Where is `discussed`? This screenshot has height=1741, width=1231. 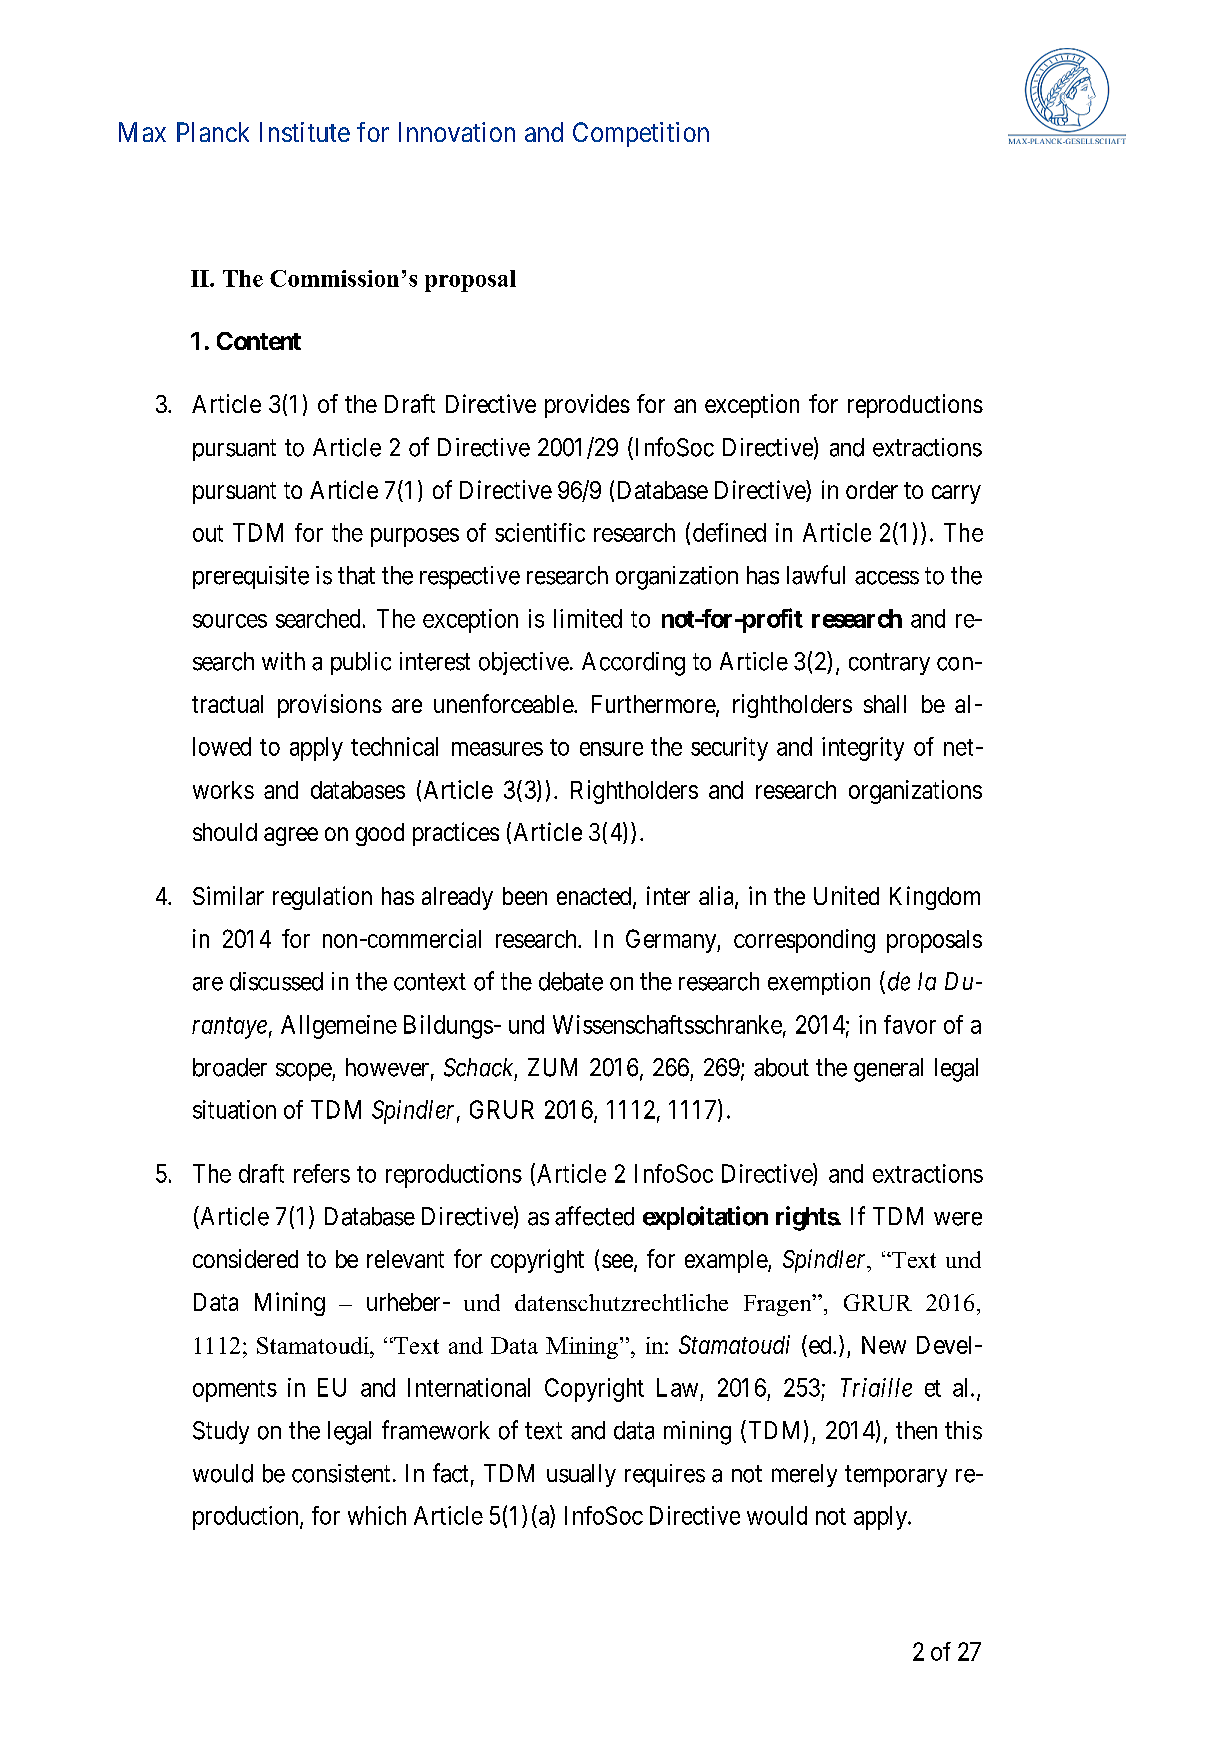 discussed is located at coordinates (276, 981).
